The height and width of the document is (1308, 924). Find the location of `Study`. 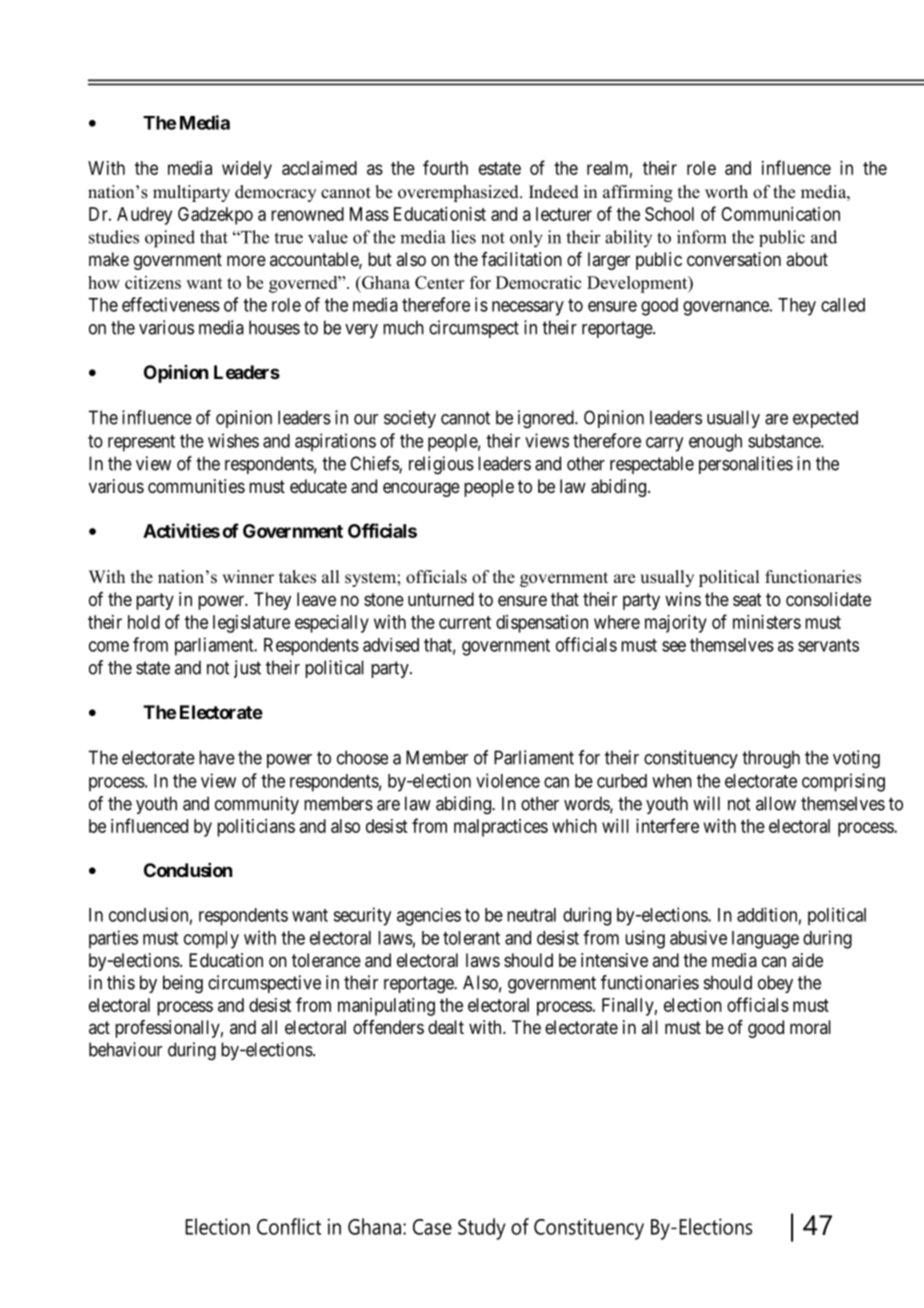

Study is located at coordinates (482, 1229).
